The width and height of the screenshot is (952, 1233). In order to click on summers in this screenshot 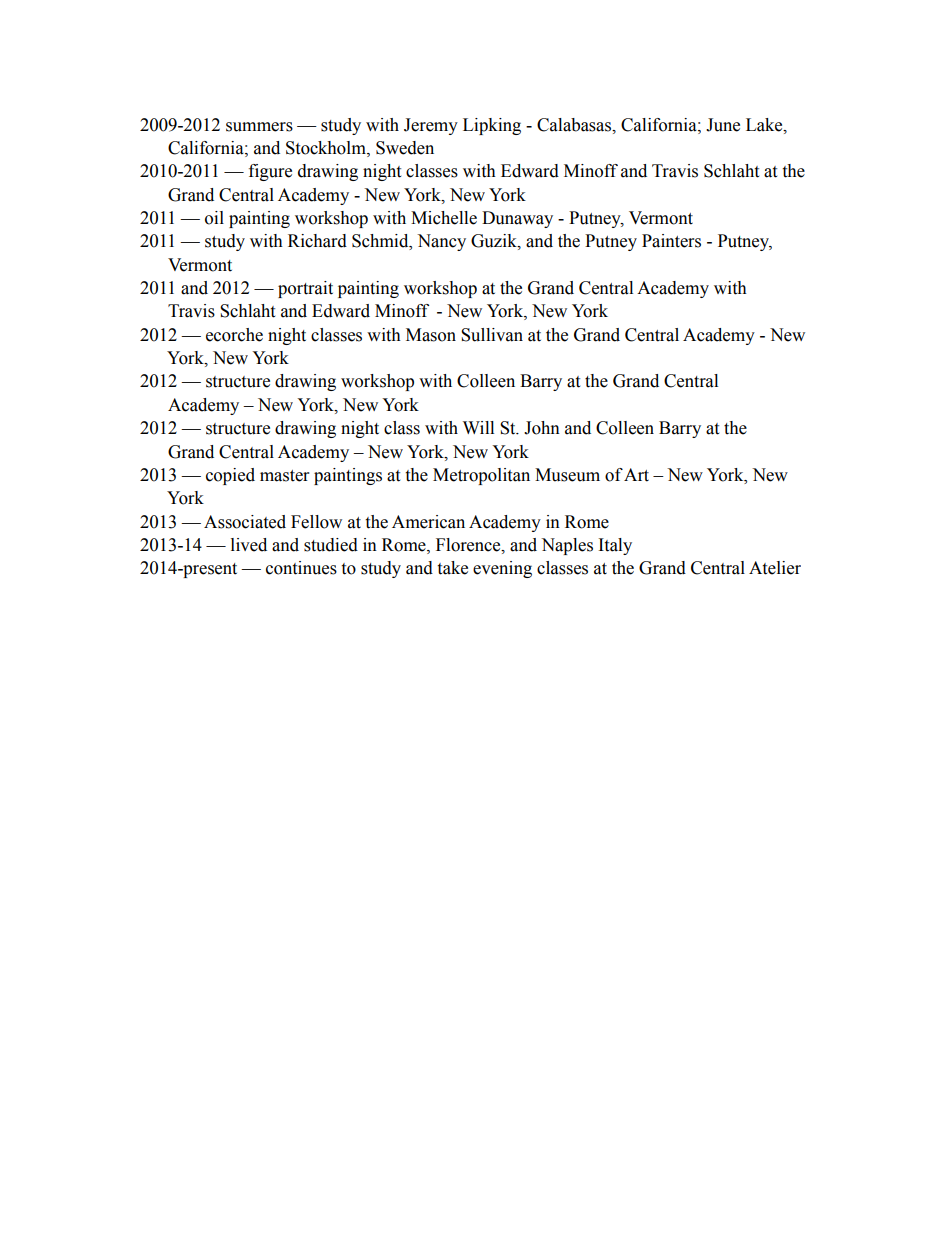, I will do `click(259, 127)`.
